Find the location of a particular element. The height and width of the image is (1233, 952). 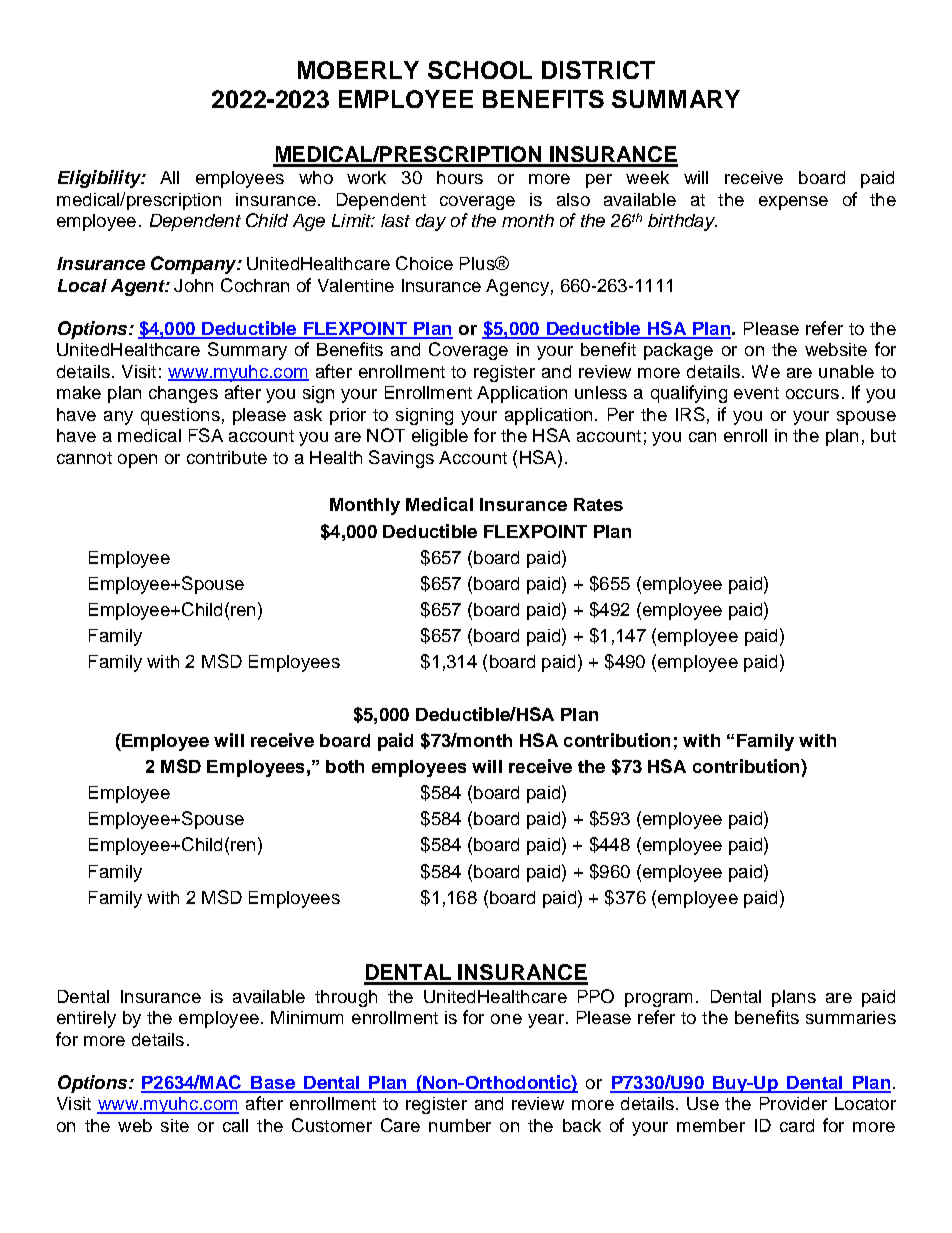

PPO is located at coordinates (596, 996).
